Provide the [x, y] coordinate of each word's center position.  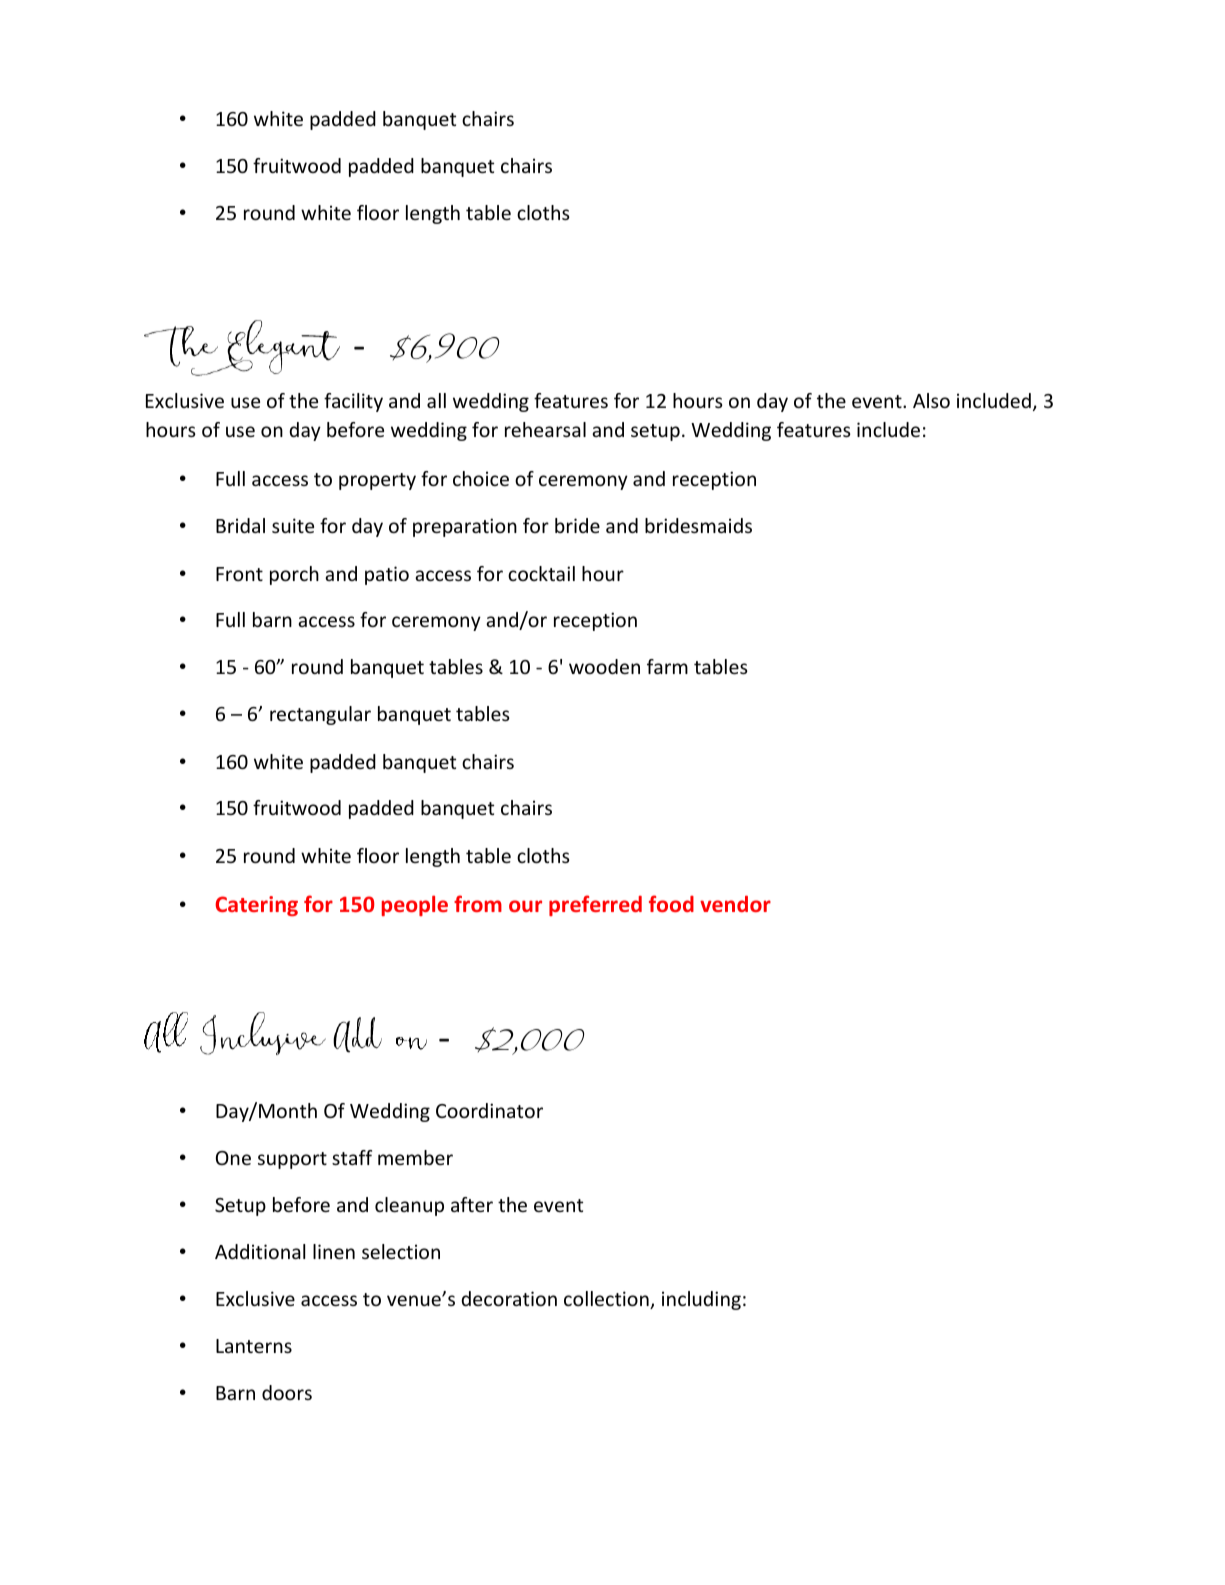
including [701, 1300]
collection [607, 1300]
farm [667, 666]
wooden [604, 666]
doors [287, 1392]
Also [931, 400]
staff [352, 1157]
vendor [735, 904]
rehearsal [545, 429]
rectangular [320, 715]
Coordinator [489, 1110]
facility [353, 402]
